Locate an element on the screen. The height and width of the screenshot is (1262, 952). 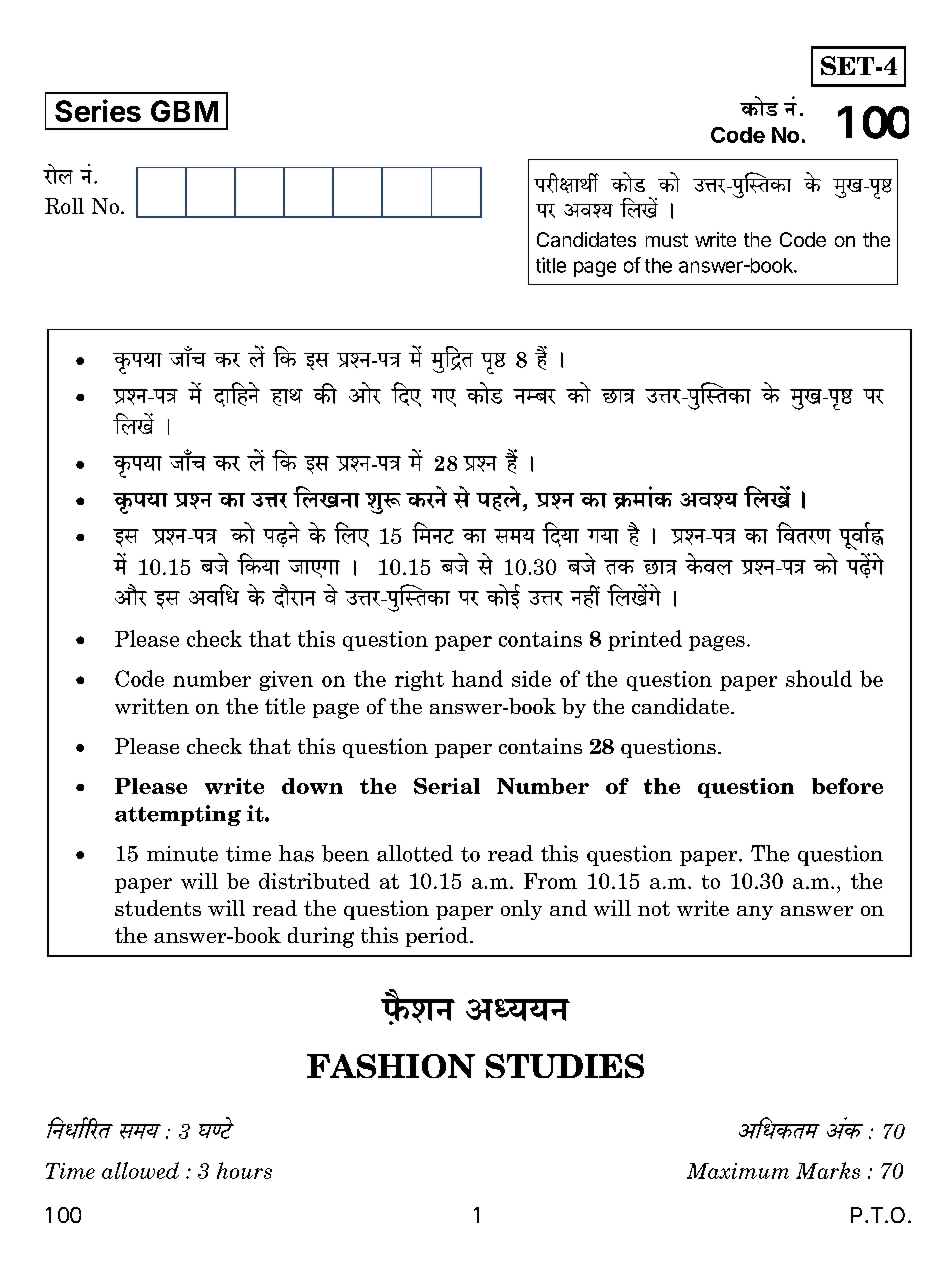
Roll is located at coordinates (64, 206).
